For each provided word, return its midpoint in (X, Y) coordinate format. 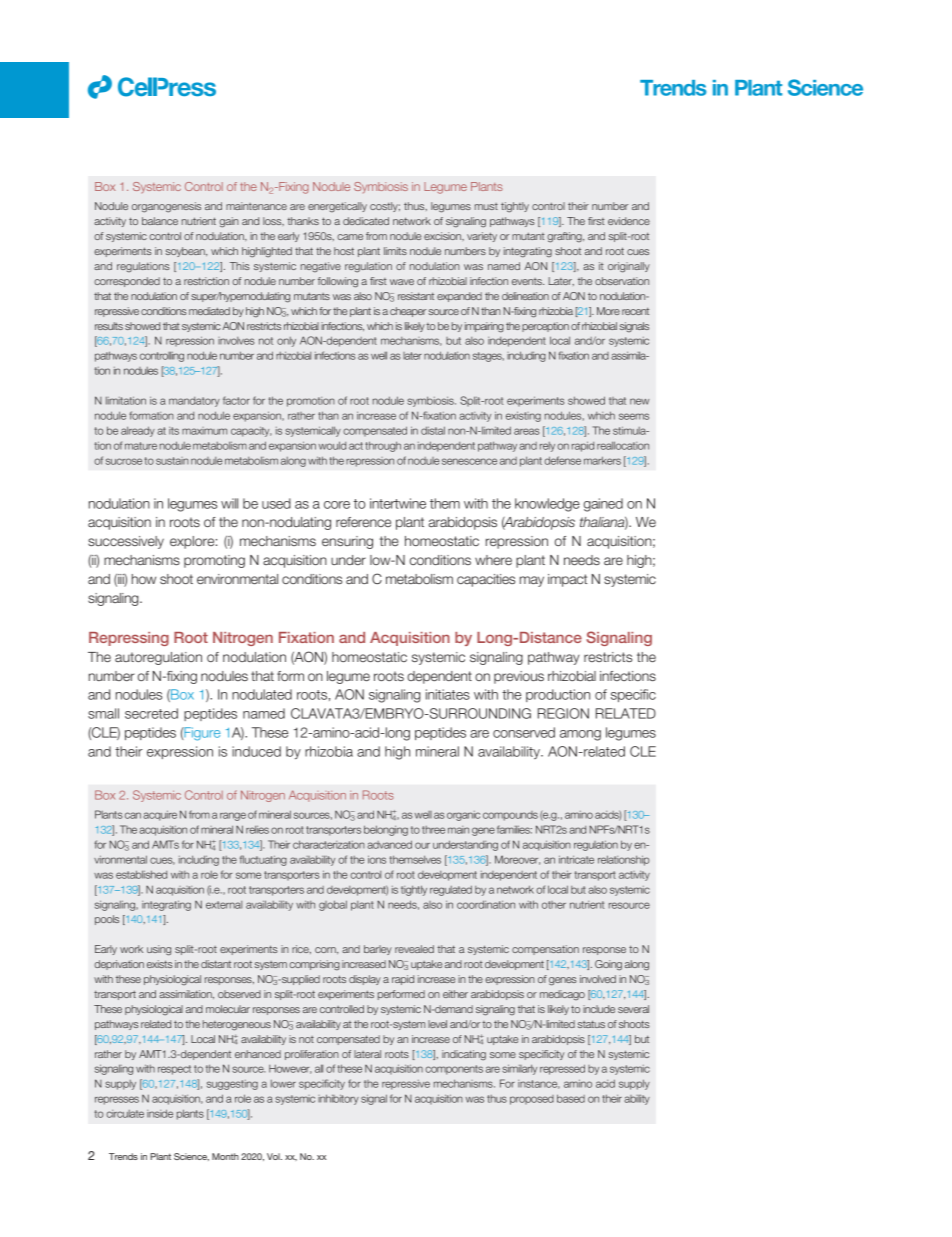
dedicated (366, 221)
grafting (565, 237)
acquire (160, 815)
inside (160, 1113)
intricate (576, 859)
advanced (389, 844)
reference (363, 522)
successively (126, 542)
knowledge (547, 505)
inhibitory (338, 1099)
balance (160, 221)
